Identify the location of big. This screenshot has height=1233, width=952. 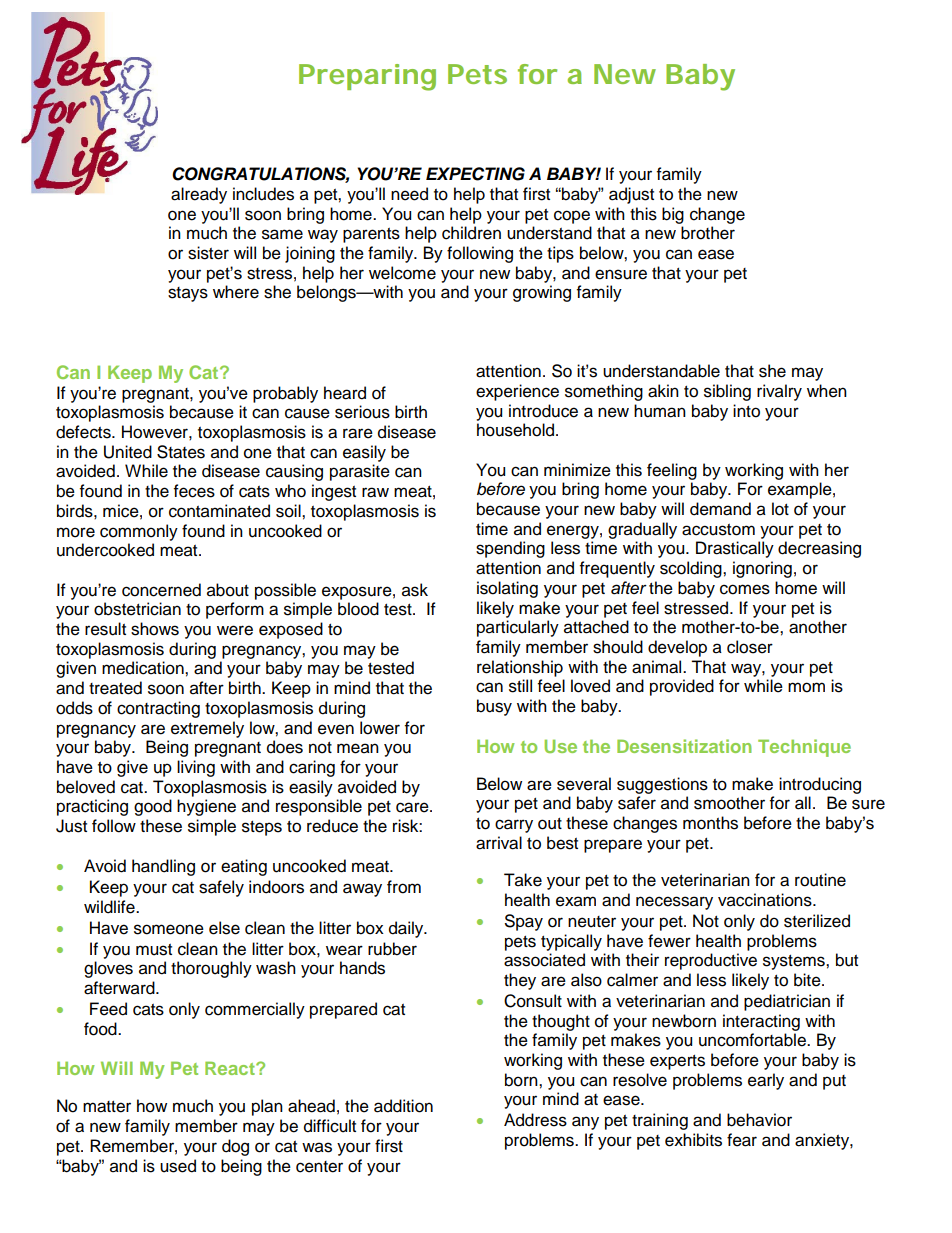
(673, 215).
